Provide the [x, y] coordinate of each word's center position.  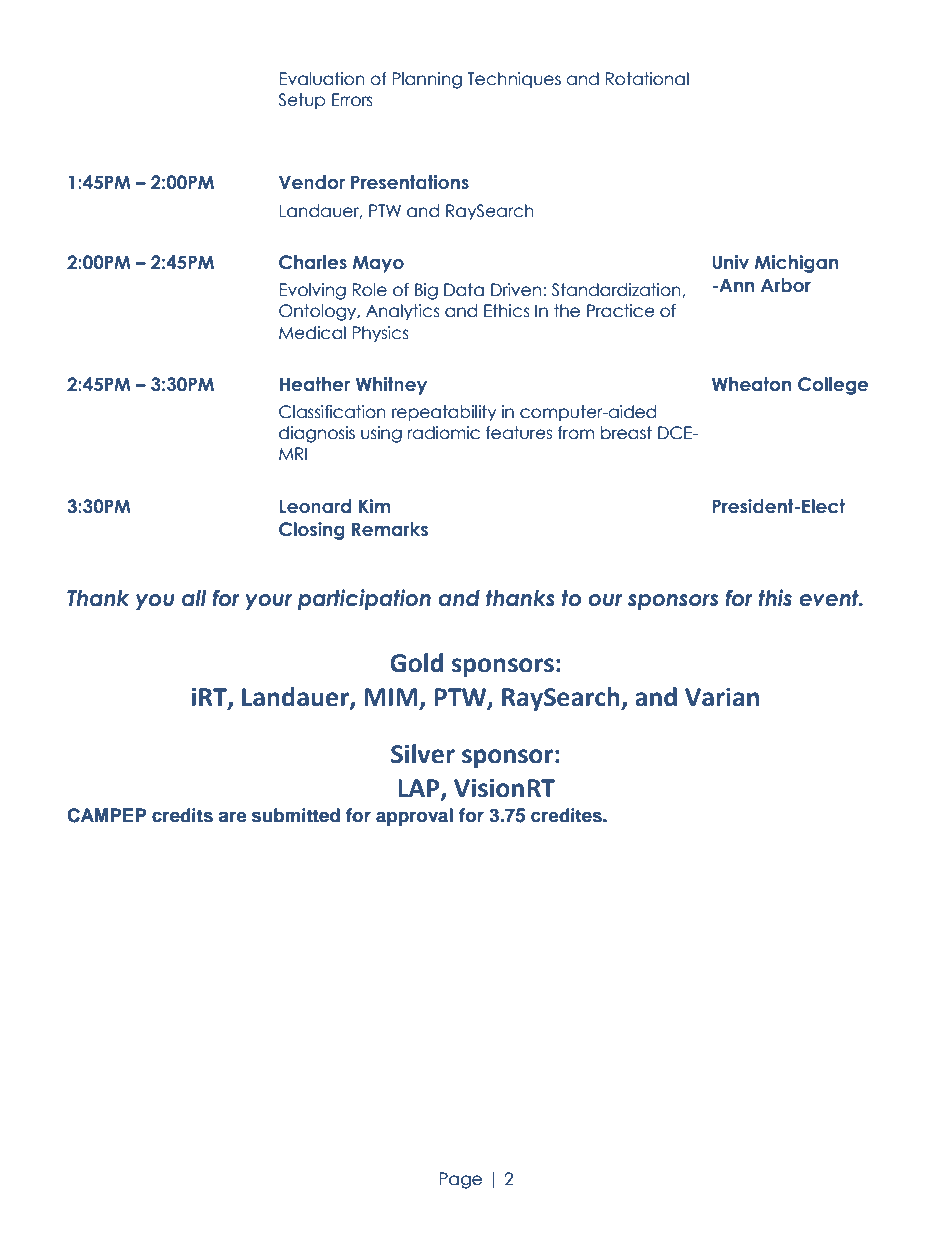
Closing [312, 531]
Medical [312, 333]
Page [460, 1180]
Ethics [507, 311]
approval [414, 817]
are [232, 817]
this [775, 598]
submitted [296, 815]
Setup [302, 101]
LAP [420, 789]
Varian [722, 697]
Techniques [514, 80]
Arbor [786, 285]
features [519, 433]
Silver [423, 754]
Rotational [647, 79]
